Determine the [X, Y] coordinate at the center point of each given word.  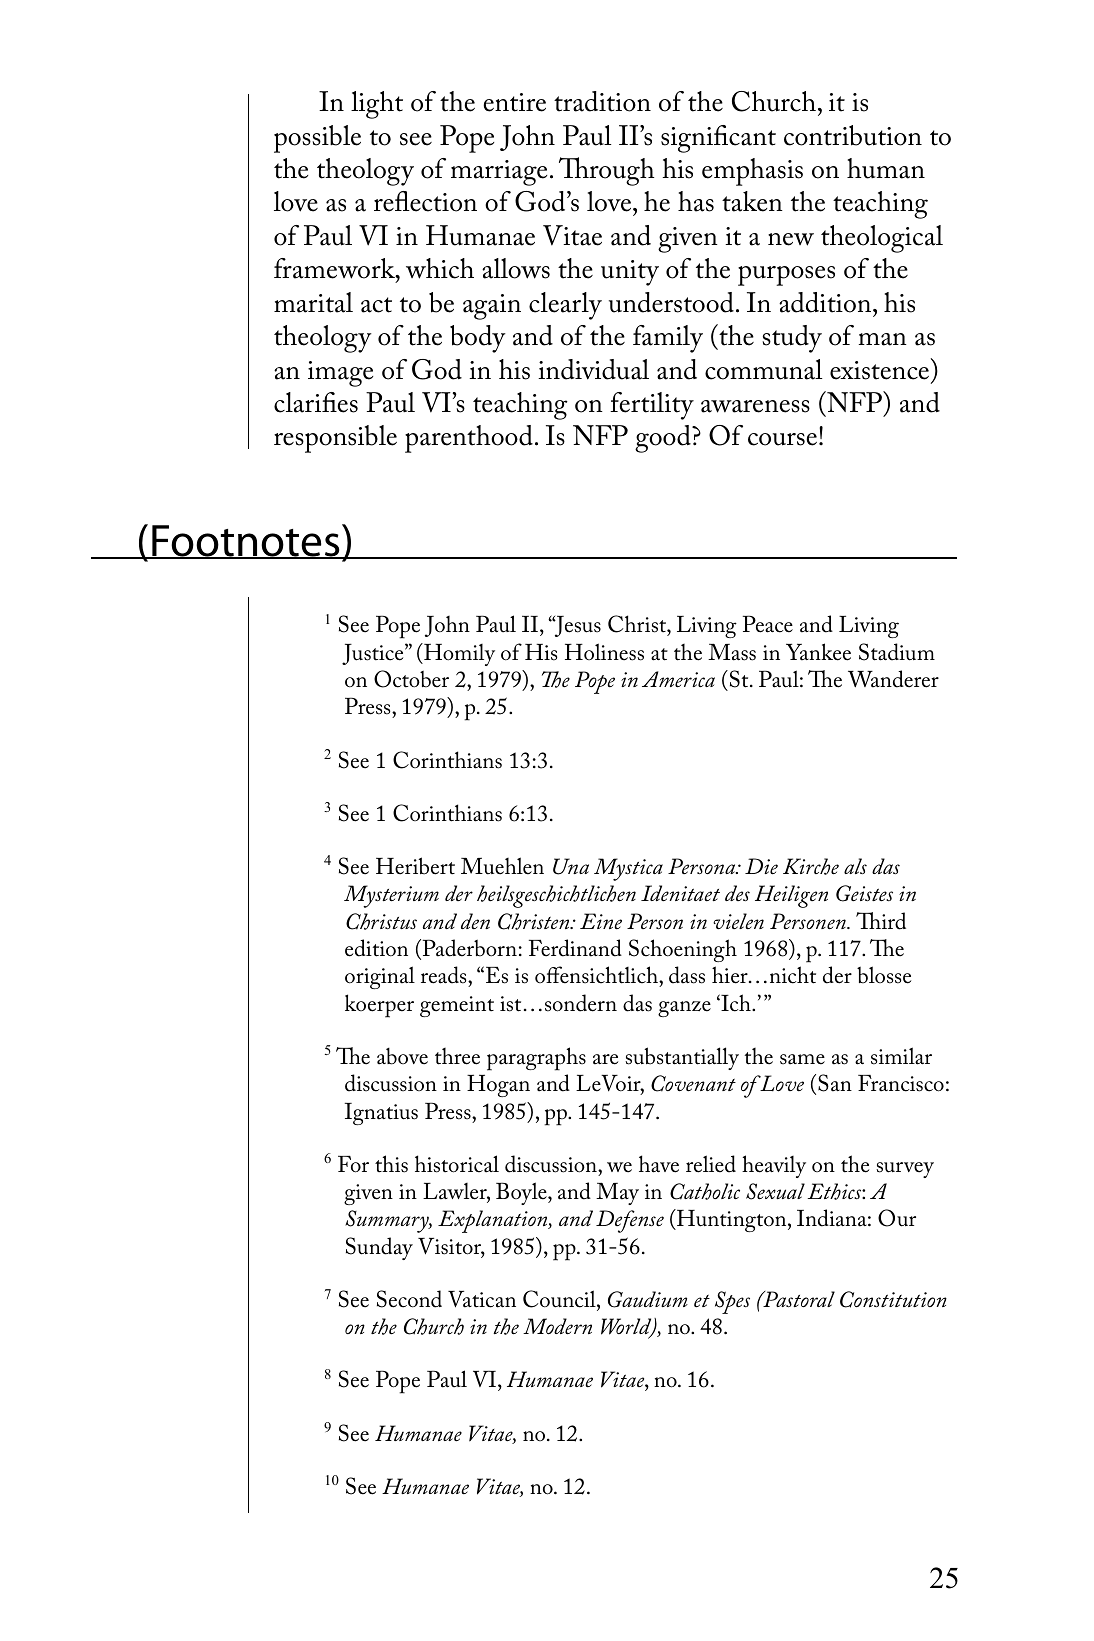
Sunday [379, 1248]
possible [317, 139]
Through [606, 171]
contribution [853, 135]
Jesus [576, 626]
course [784, 439]
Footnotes [246, 542]
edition [376, 948]
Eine [601, 921]
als [855, 866]
